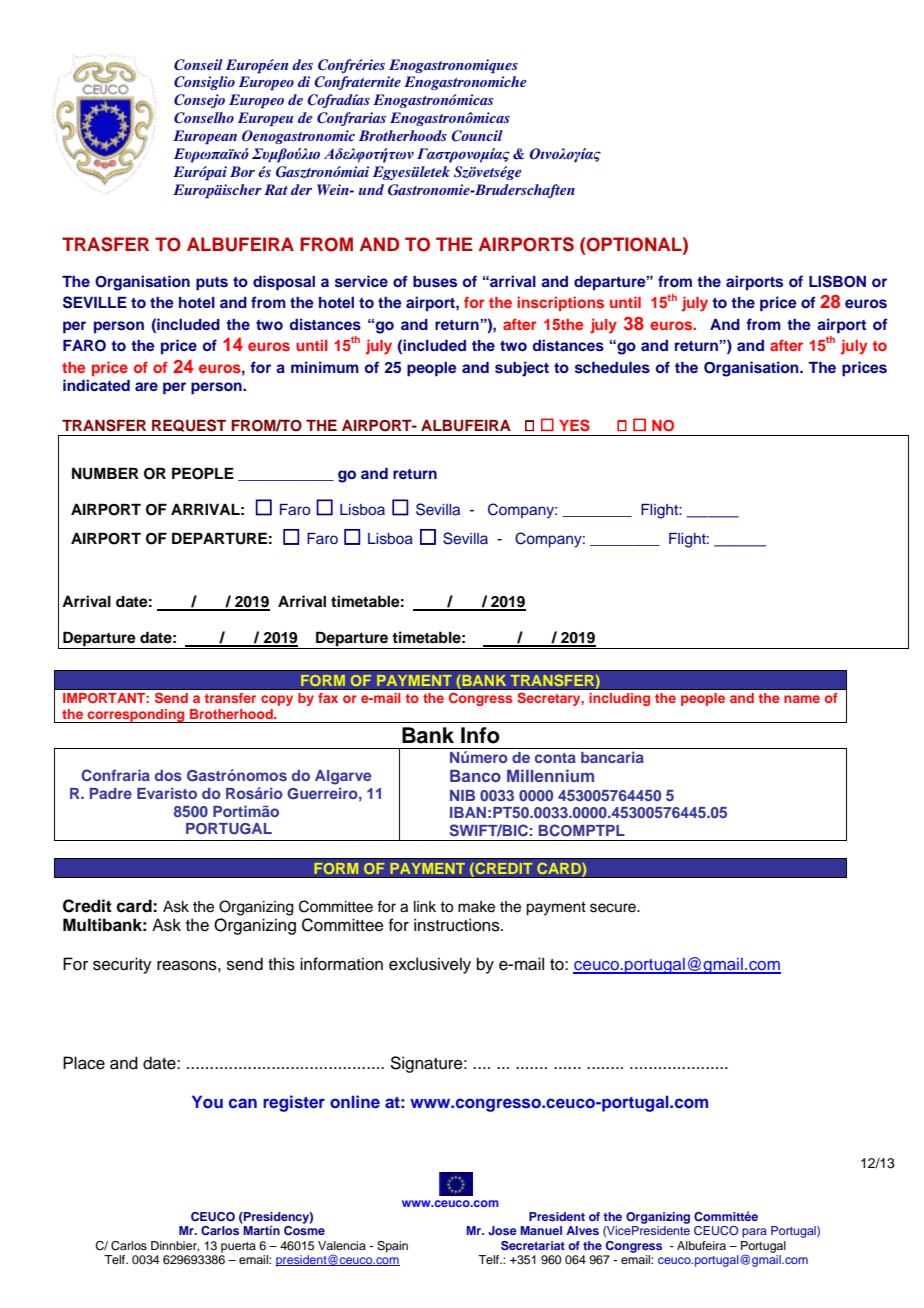 This screenshot has width=924, height=1308. Describe the element at coordinates (207, 1101) in the screenshot. I see `You` at that location.
